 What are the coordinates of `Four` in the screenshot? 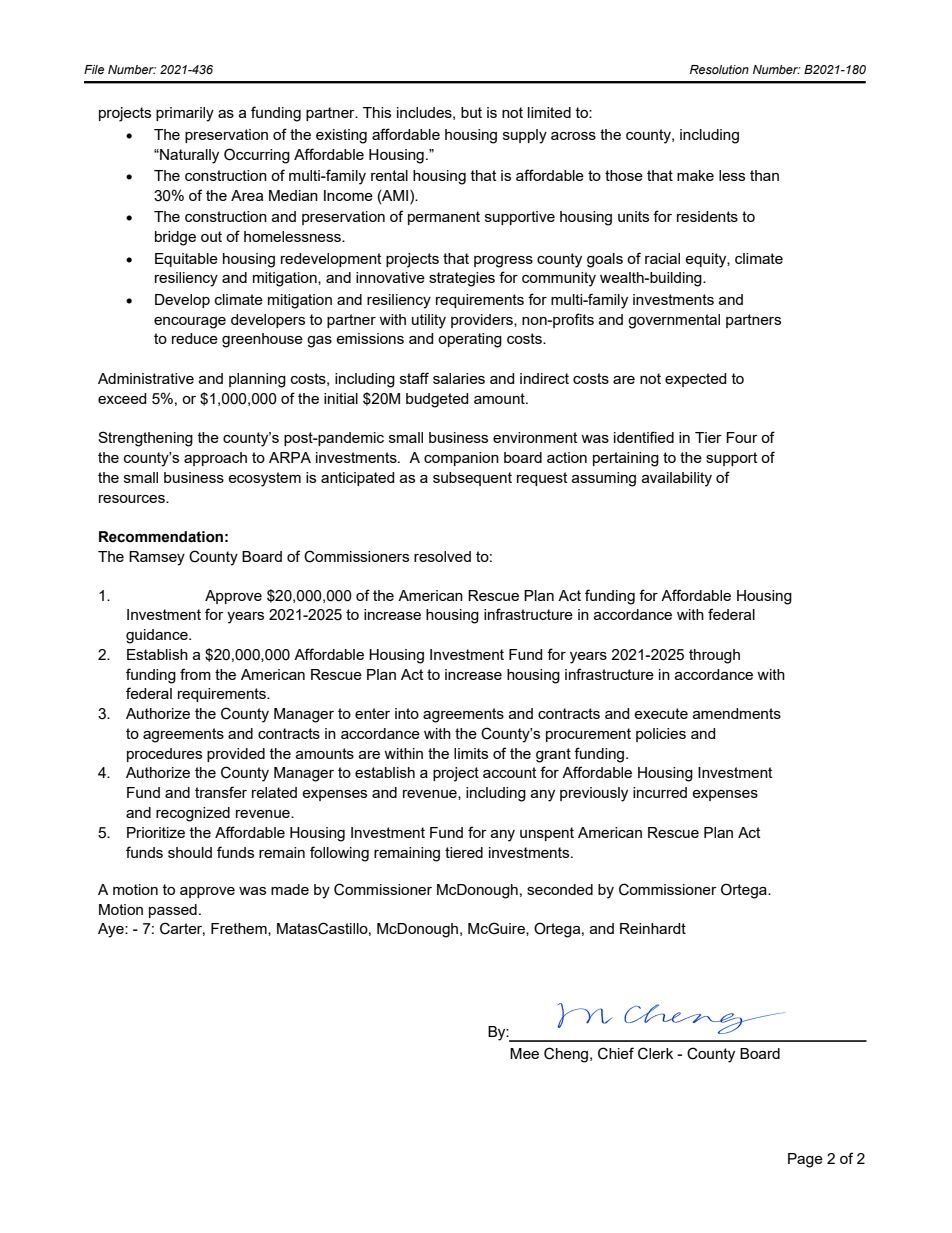 It's located at (742, 437).
